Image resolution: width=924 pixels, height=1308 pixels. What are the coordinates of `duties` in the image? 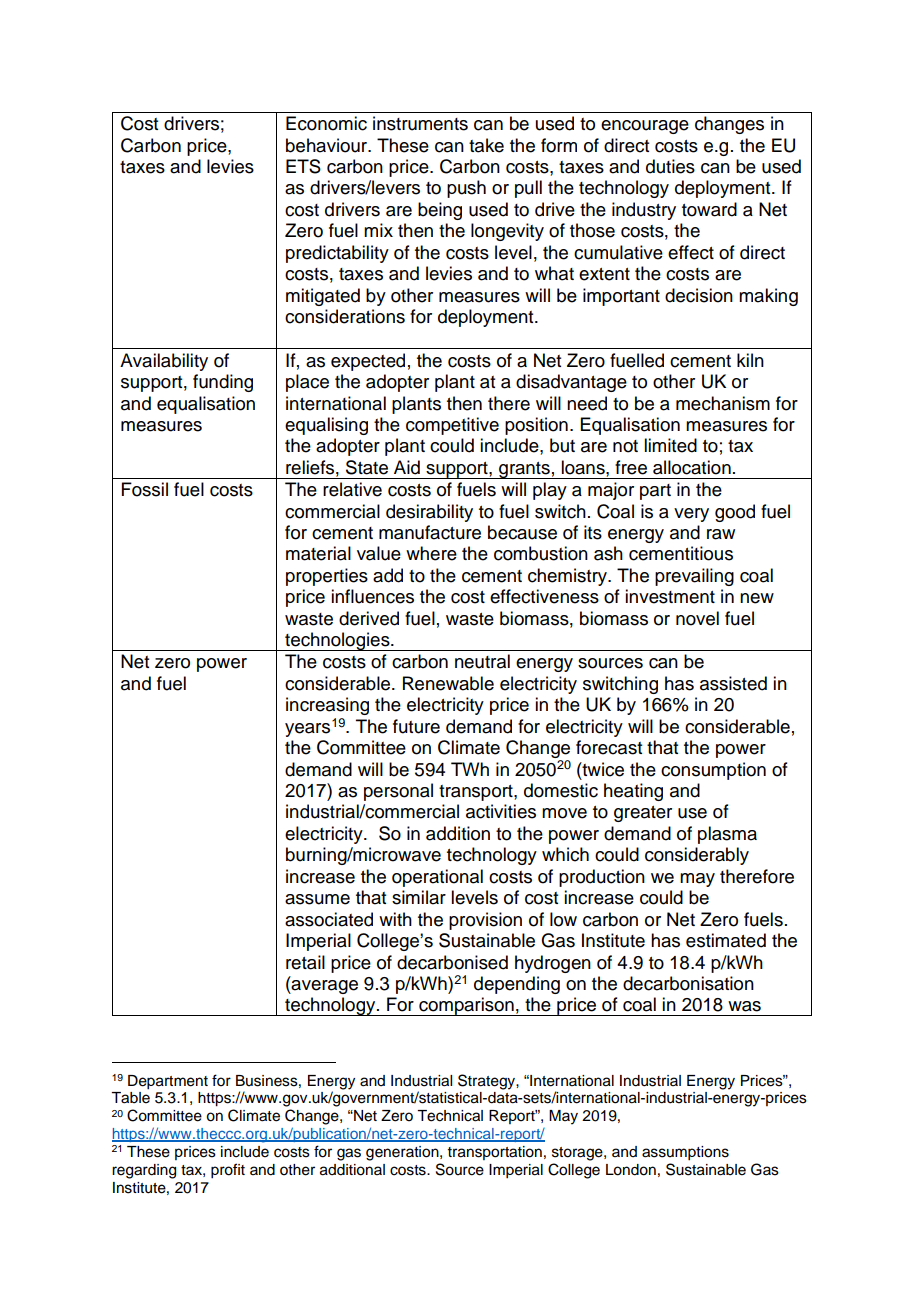 It's located at (670, 166).
